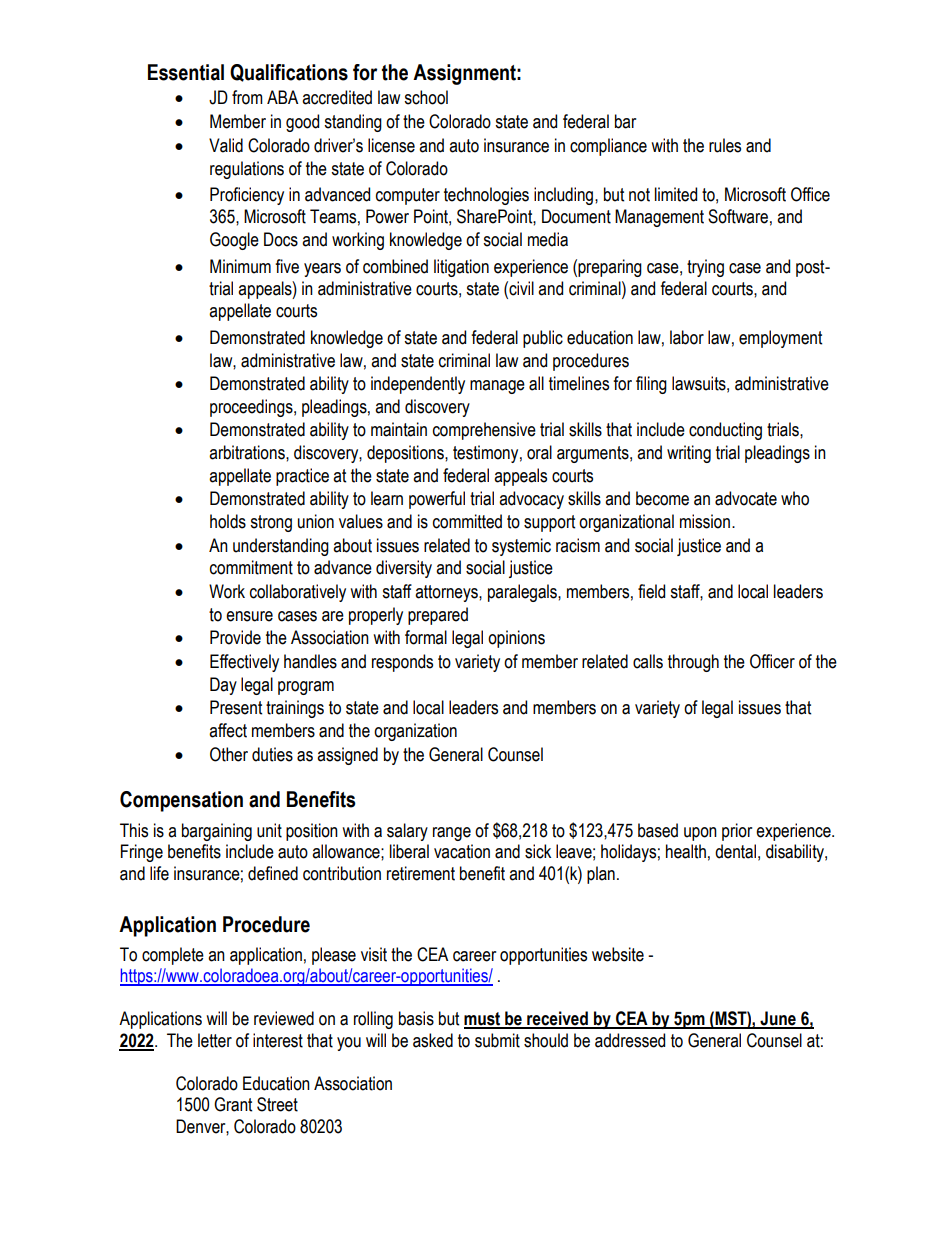  Describe the element at coordinates (737, 832) in the image. I see `prior` at that location.
